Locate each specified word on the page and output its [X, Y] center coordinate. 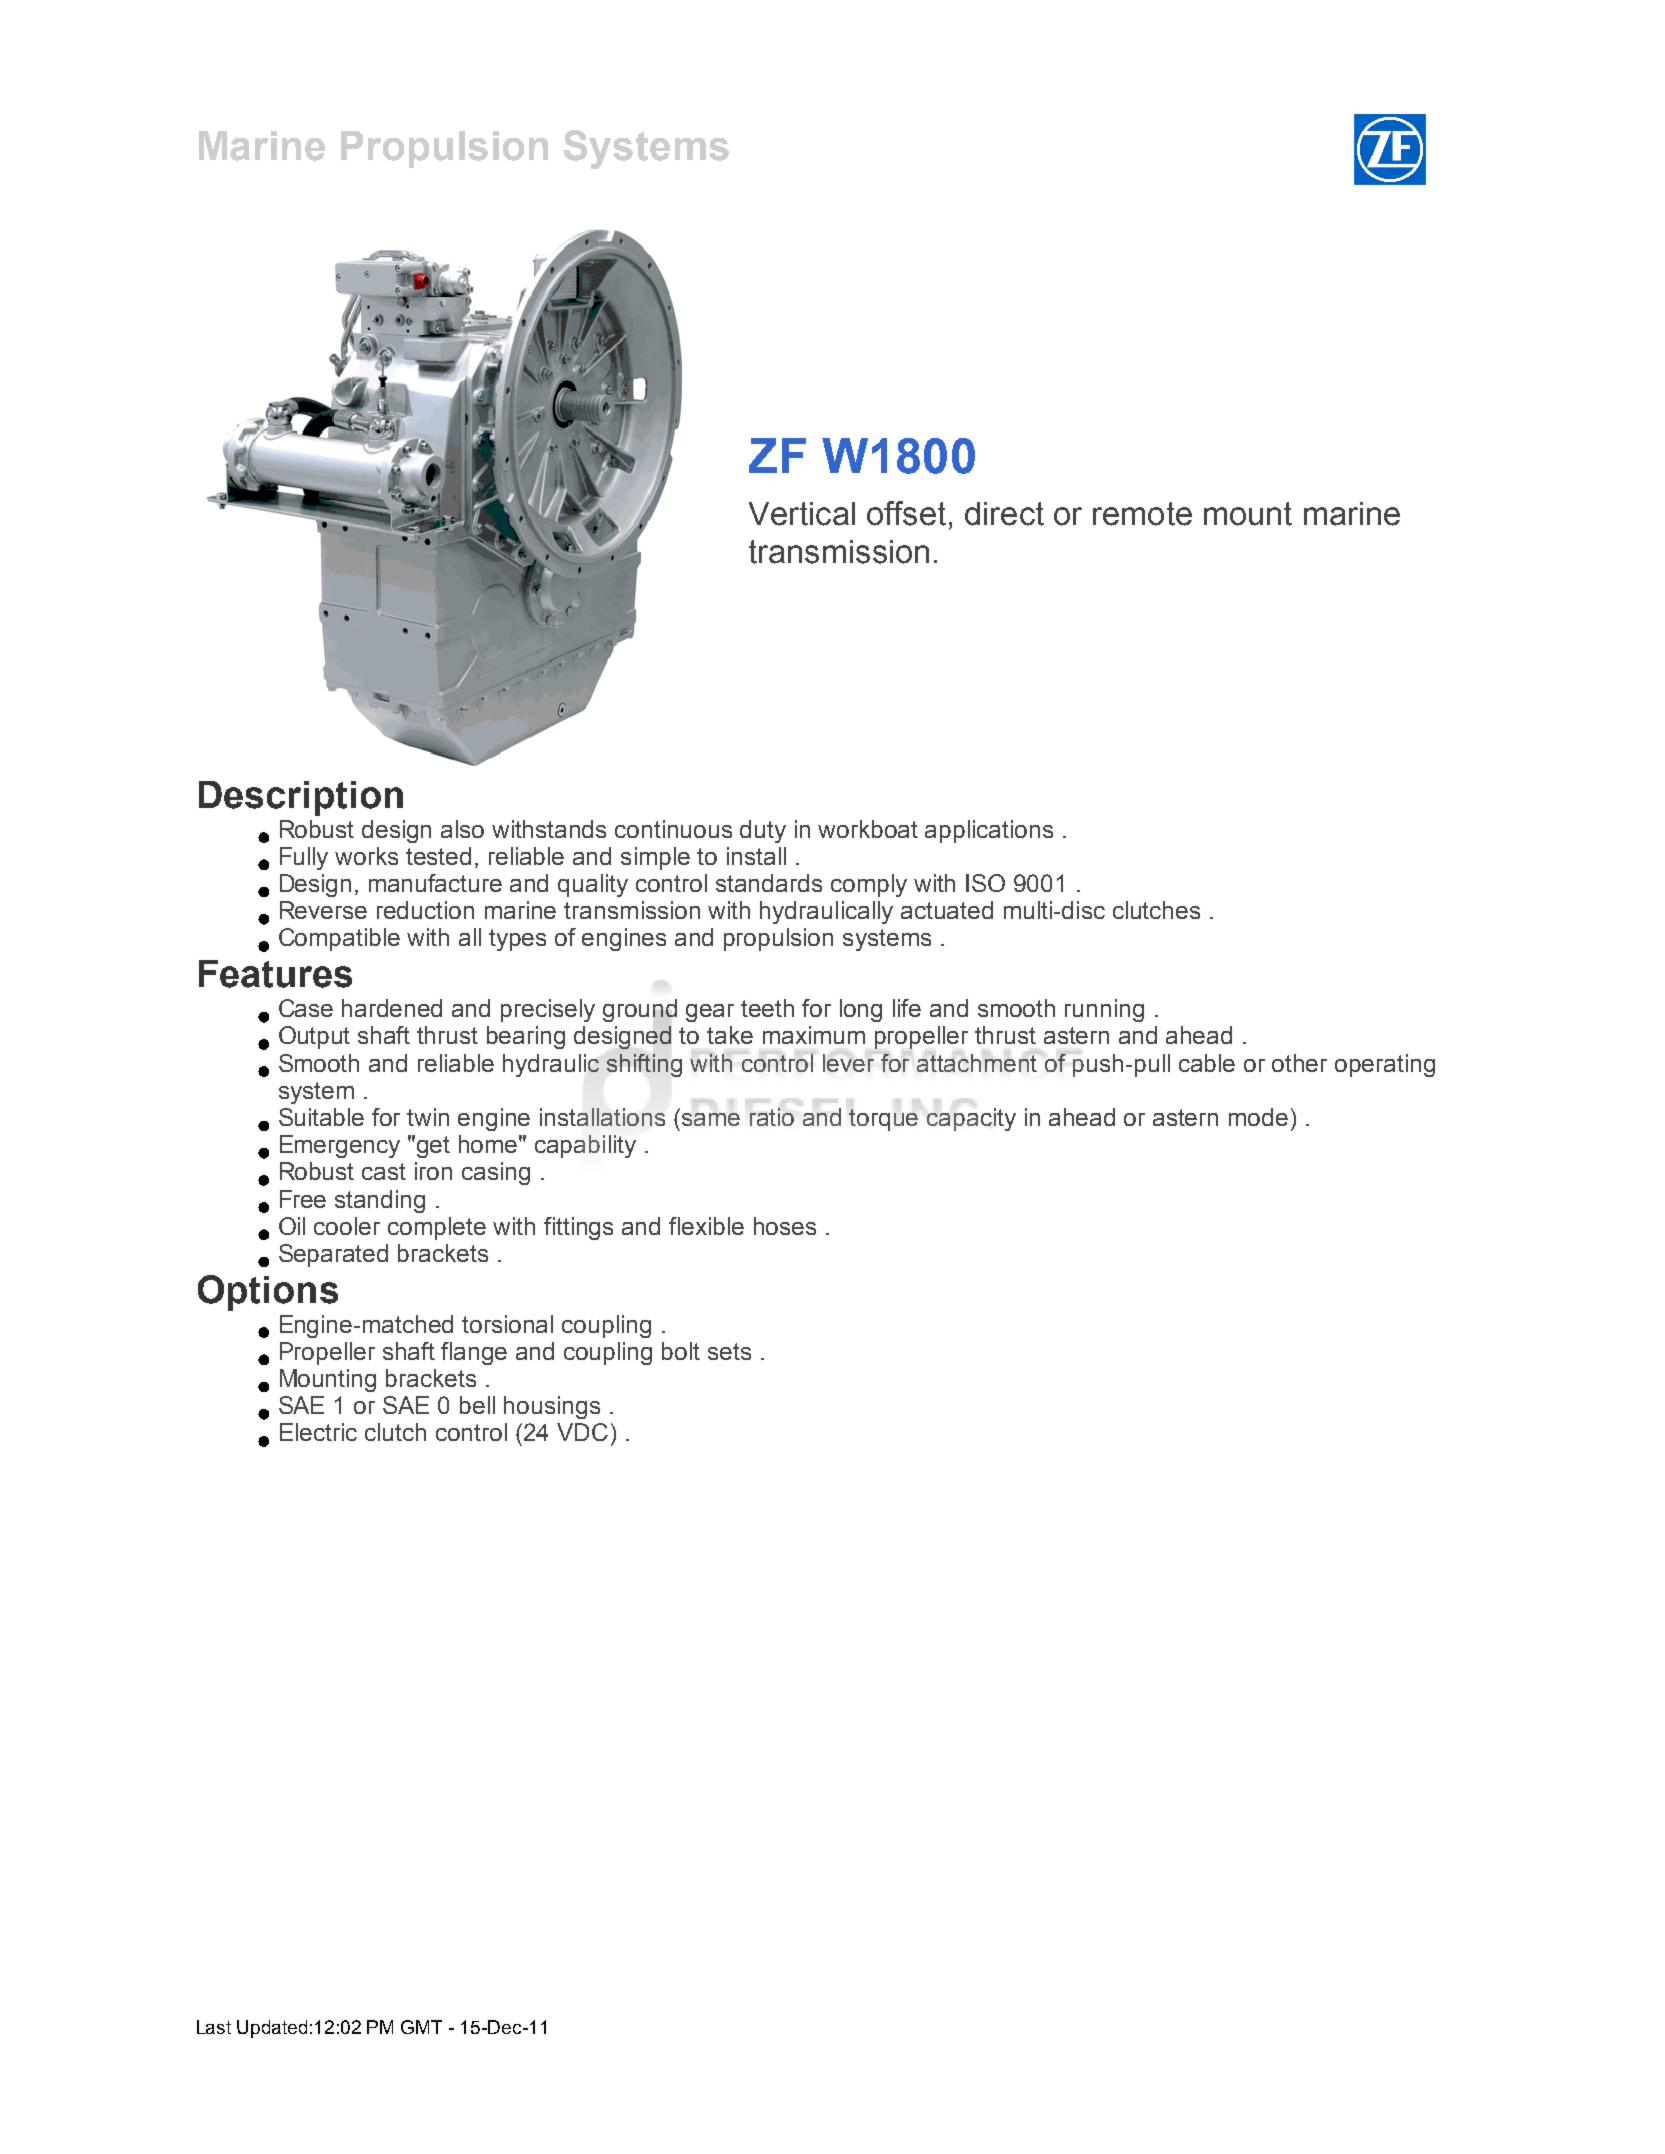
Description [301, 798]
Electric [318, 1432]
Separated [333, 1255]
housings [552, 1407]
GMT [421, 2027]
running [1104, 1010]
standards [769, 883]
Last [214, 2027]
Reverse [323, 910]
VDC [582, 1432]
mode [1258, 1117]
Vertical [802, 514]
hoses [785, 1226]
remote [1142, 514]
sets [729, 1351]
